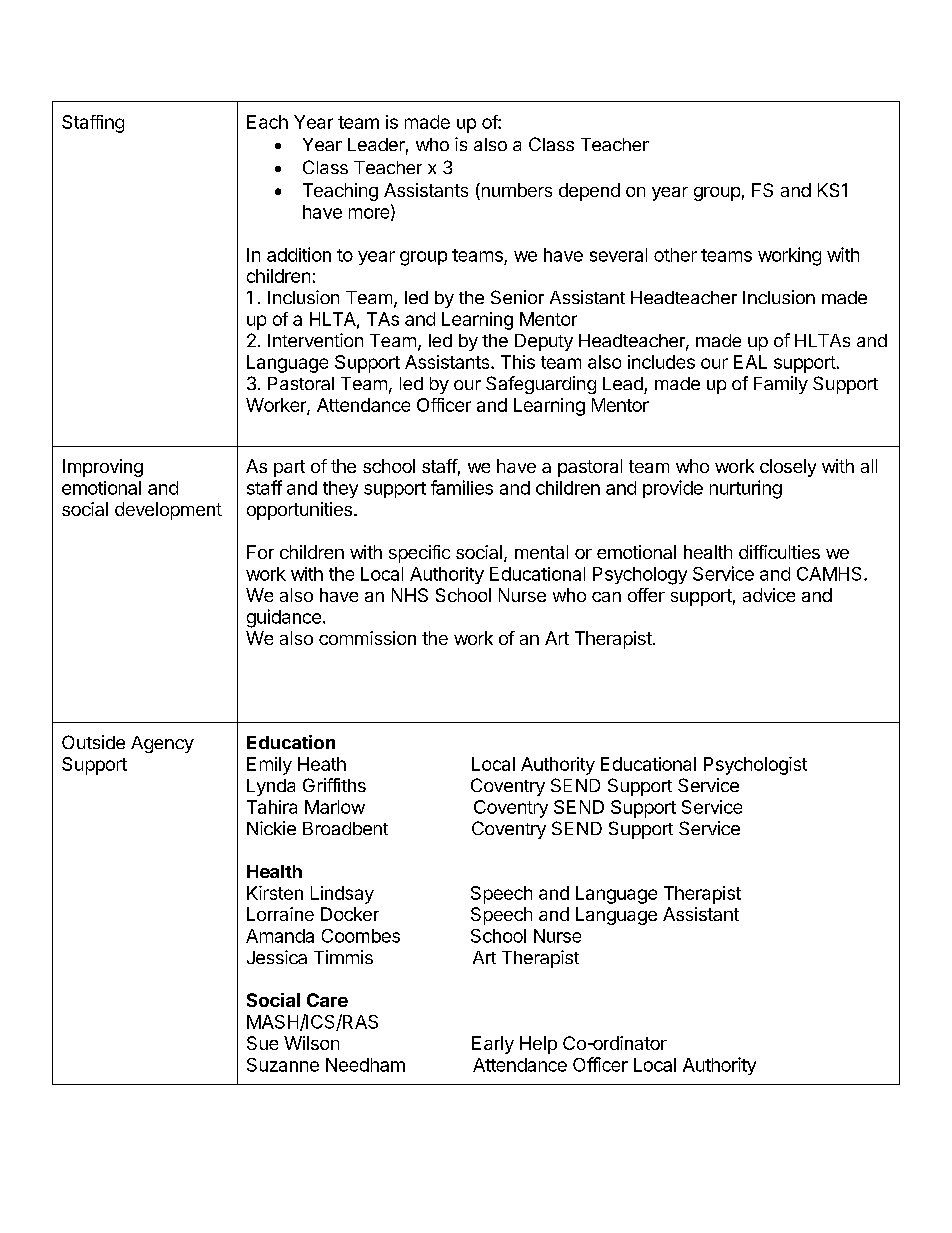  What do you see at coordinates (284, 618) in the screenshot?
I see `guidance` at bounding box center [284, 618].
